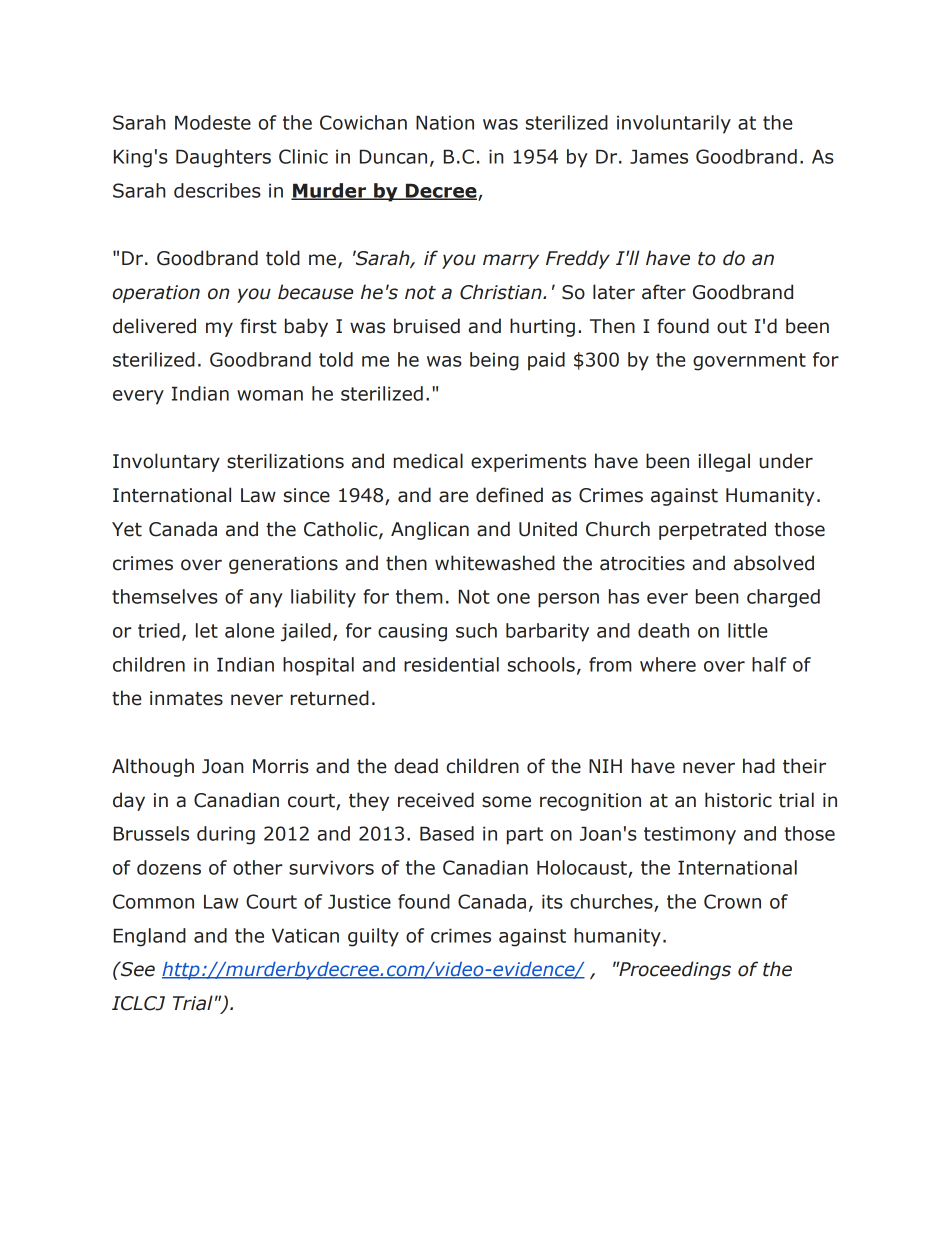  What do you see at coordinates (430, 530) in the document?
I see `Anglican` at bounding box center [430, 530].
